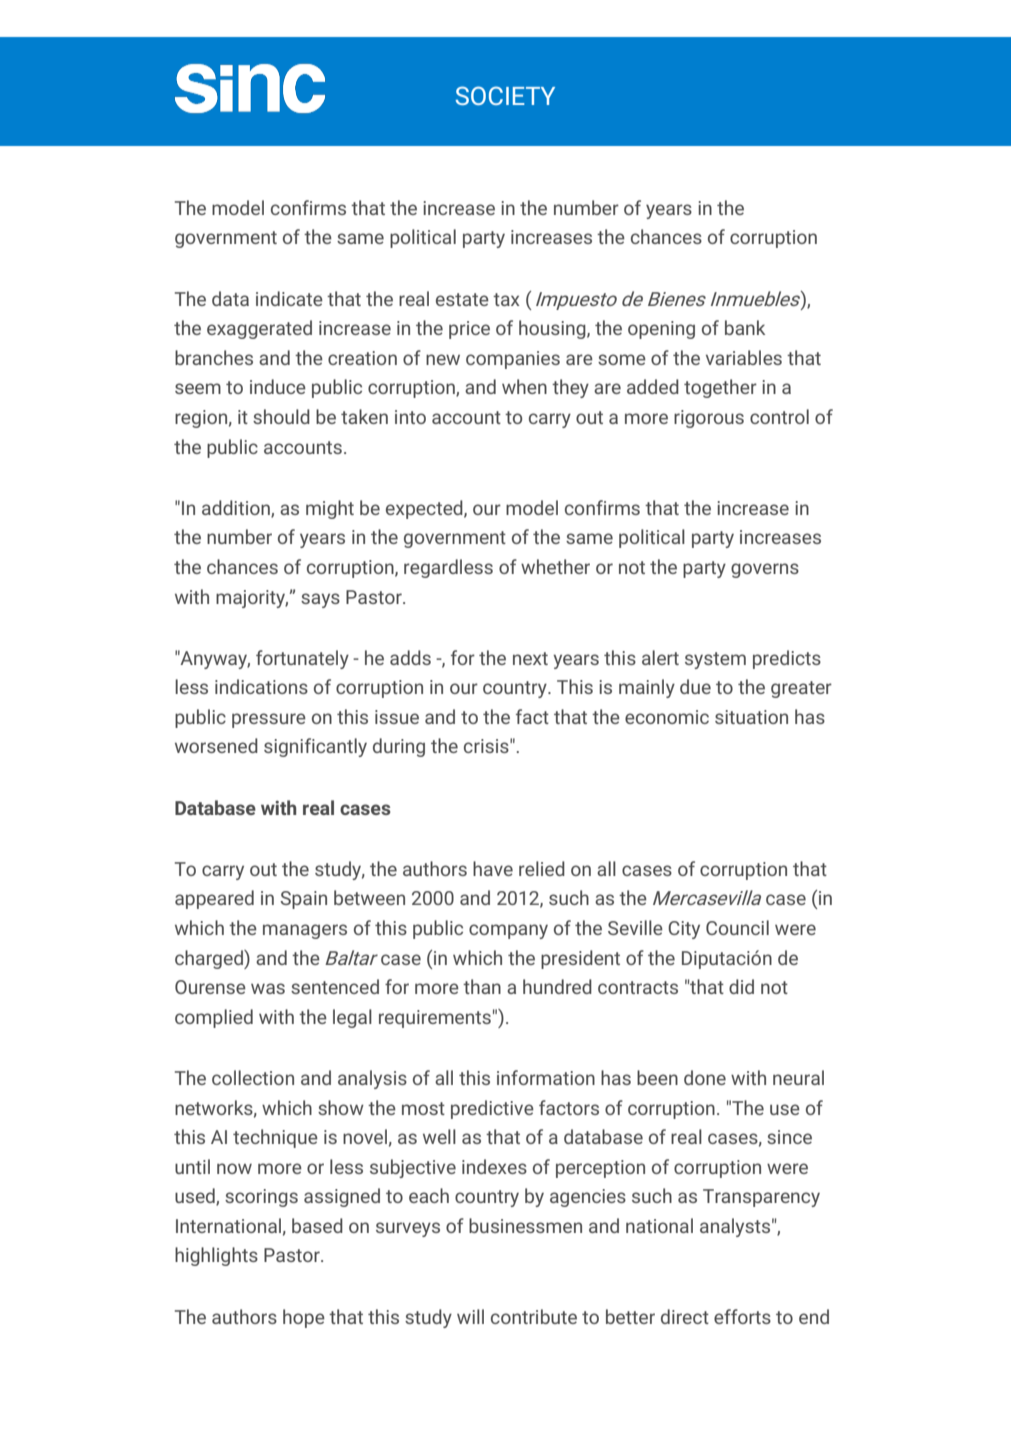 This page has width=1011, height=1431. What do you see at coordinates (555, 566) in the page?
I see `whether` at bounding box center [555, 566].
